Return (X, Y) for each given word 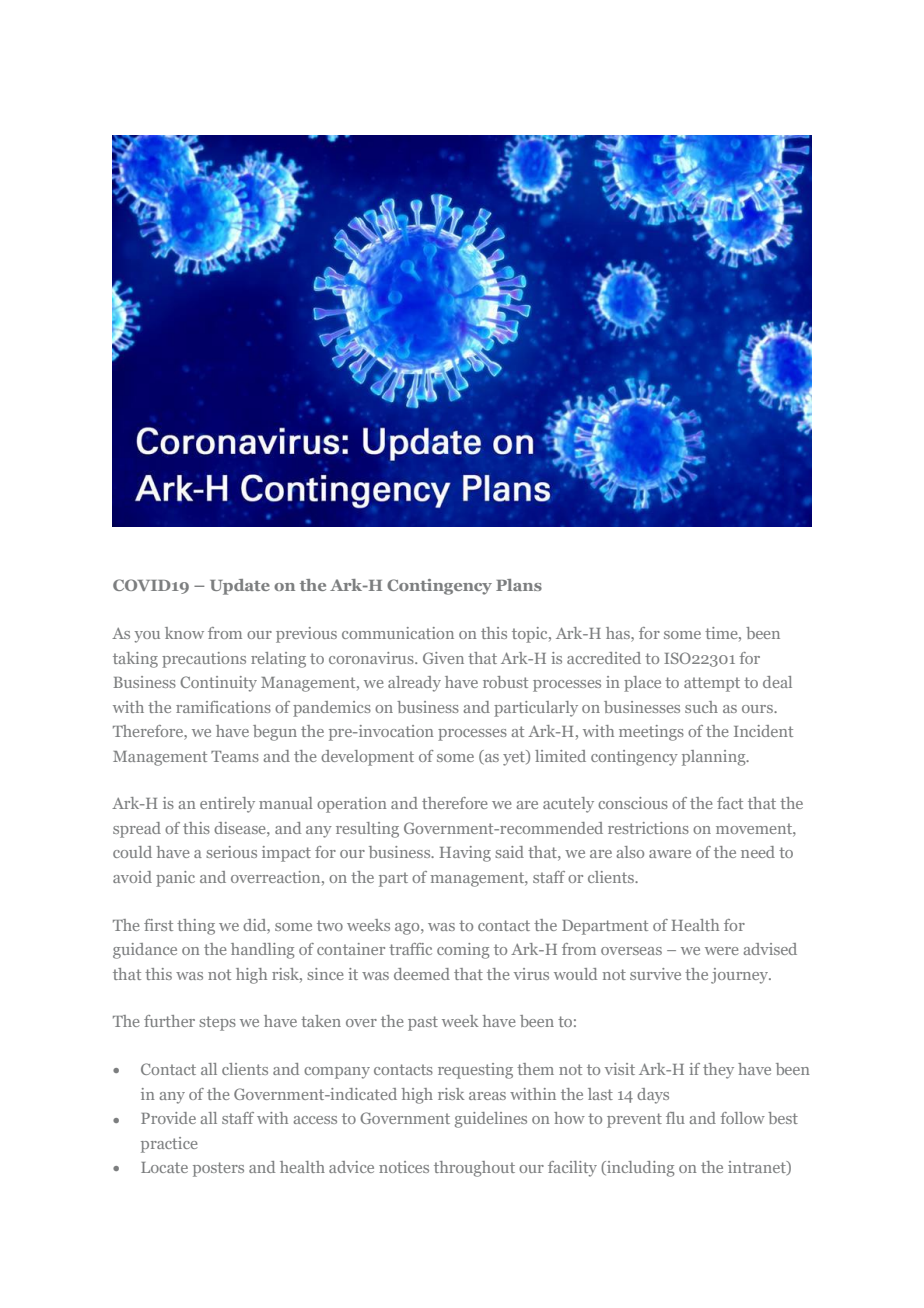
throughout (474, 1169)
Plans (519, 585)
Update (240, 587)
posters (218, 1169)
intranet (758, 1168)
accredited (604, 658)
